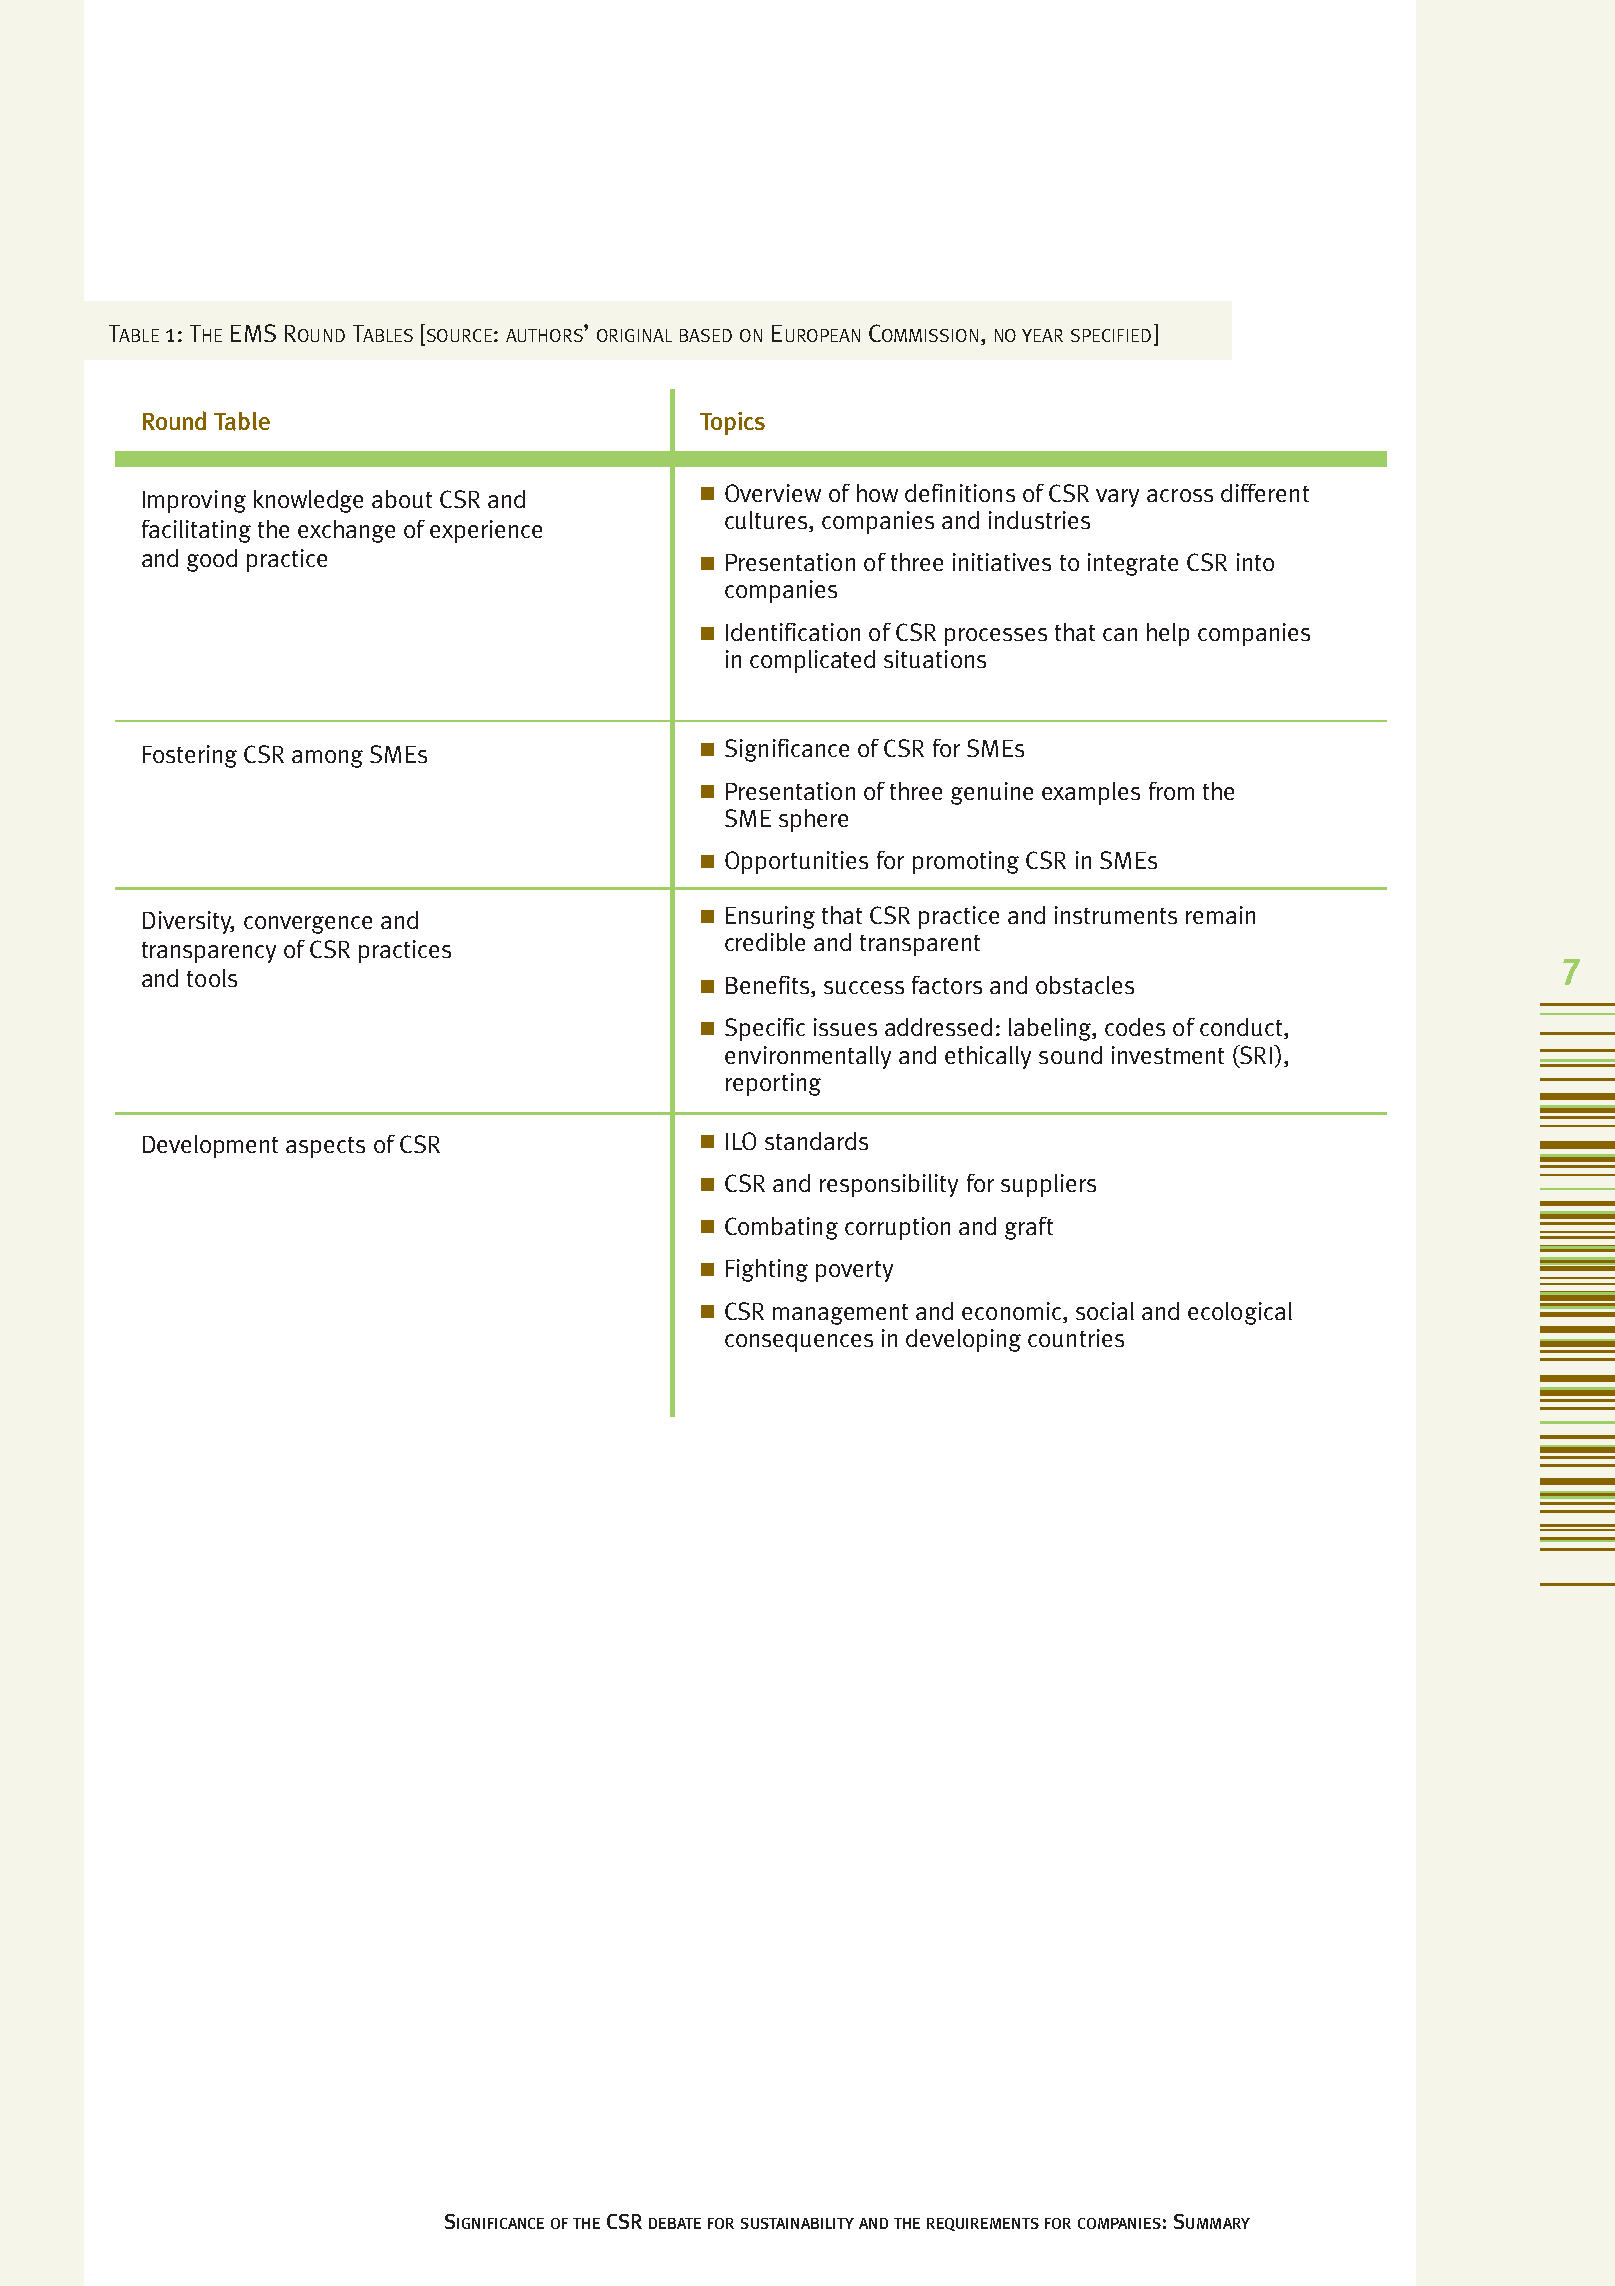 The width and height of the screenshot is (1615, 2286). What do you see at coordinates (1135, 1027) in the screenshot?
I see `codes` at bounding box center [1135, 1027].
